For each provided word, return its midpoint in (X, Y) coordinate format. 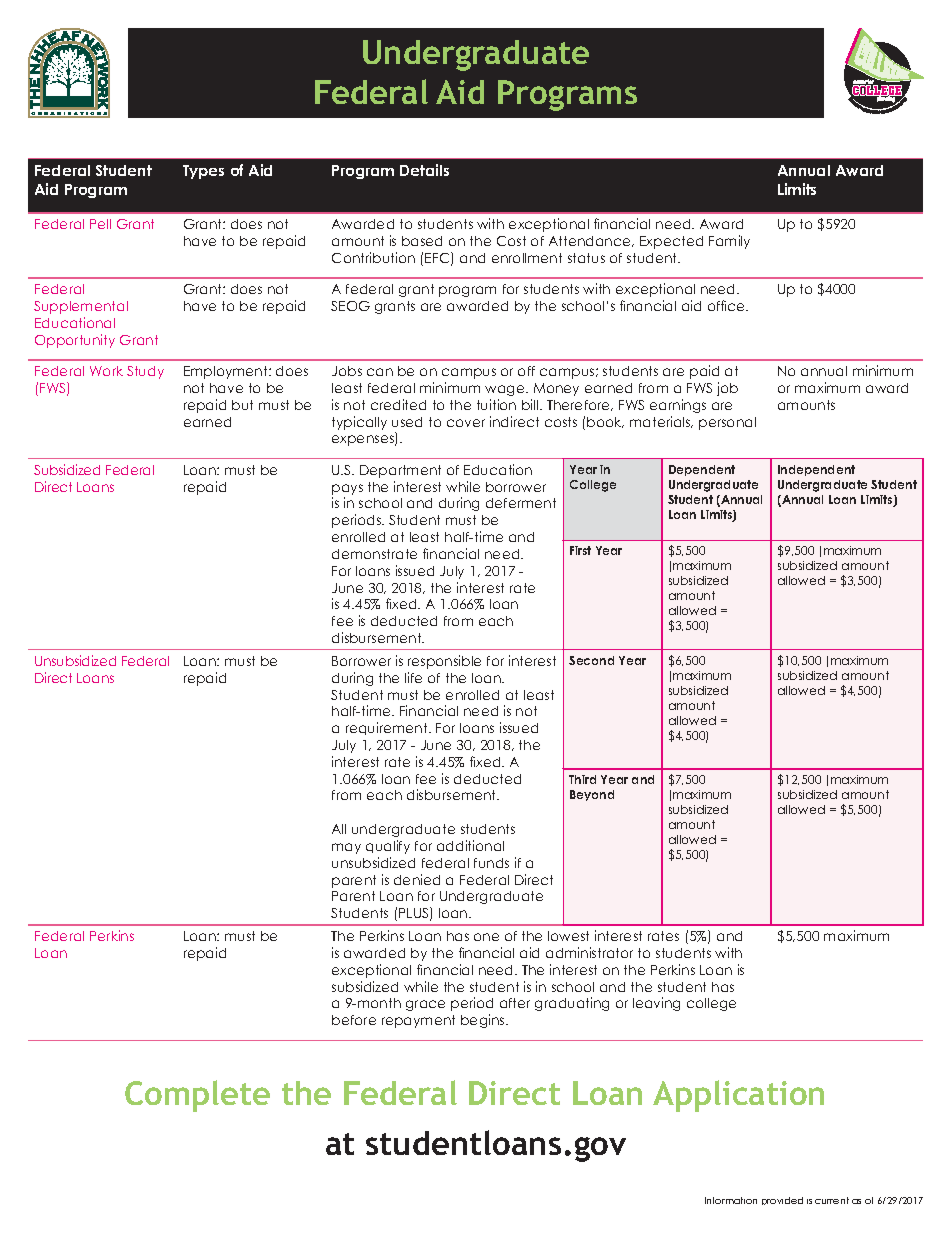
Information (731, 1200)
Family (729, 242)
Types (203, 172)
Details (424, 170)
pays (347, 489)
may (346, 848)
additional (470, 845)
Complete (197, 1096)
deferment (521, 503)
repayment (418, 1021)
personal (727, 423)
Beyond (592, 795)
